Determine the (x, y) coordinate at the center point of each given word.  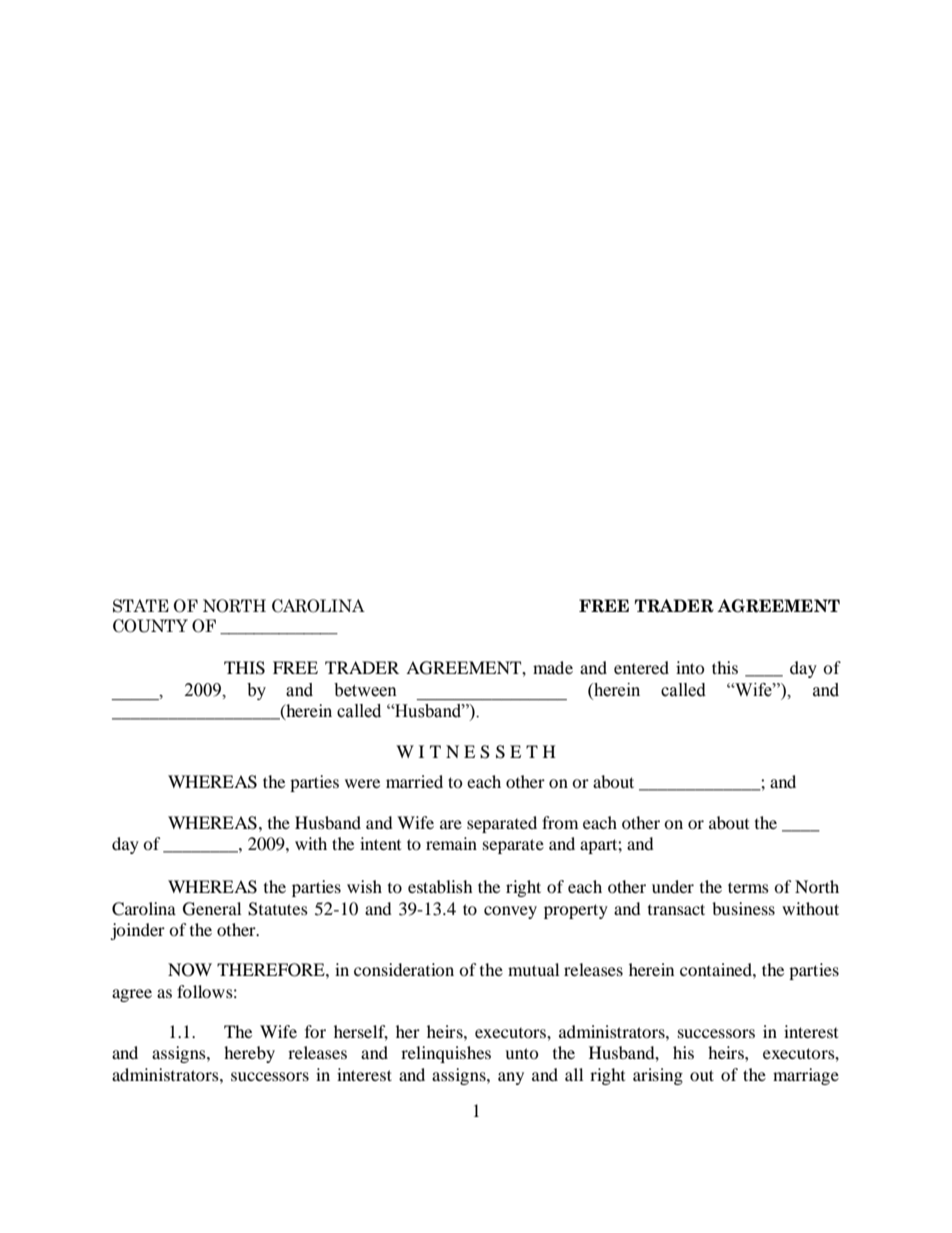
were (362, 783)
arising (658, 1076)
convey (510, 912)
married (414, 781)
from (560, 822)
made (553, 667)
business (743, 908)
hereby (249, 1054)
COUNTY (150, 626)
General (212, 909)
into (690, 667)
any (511, 1078)
